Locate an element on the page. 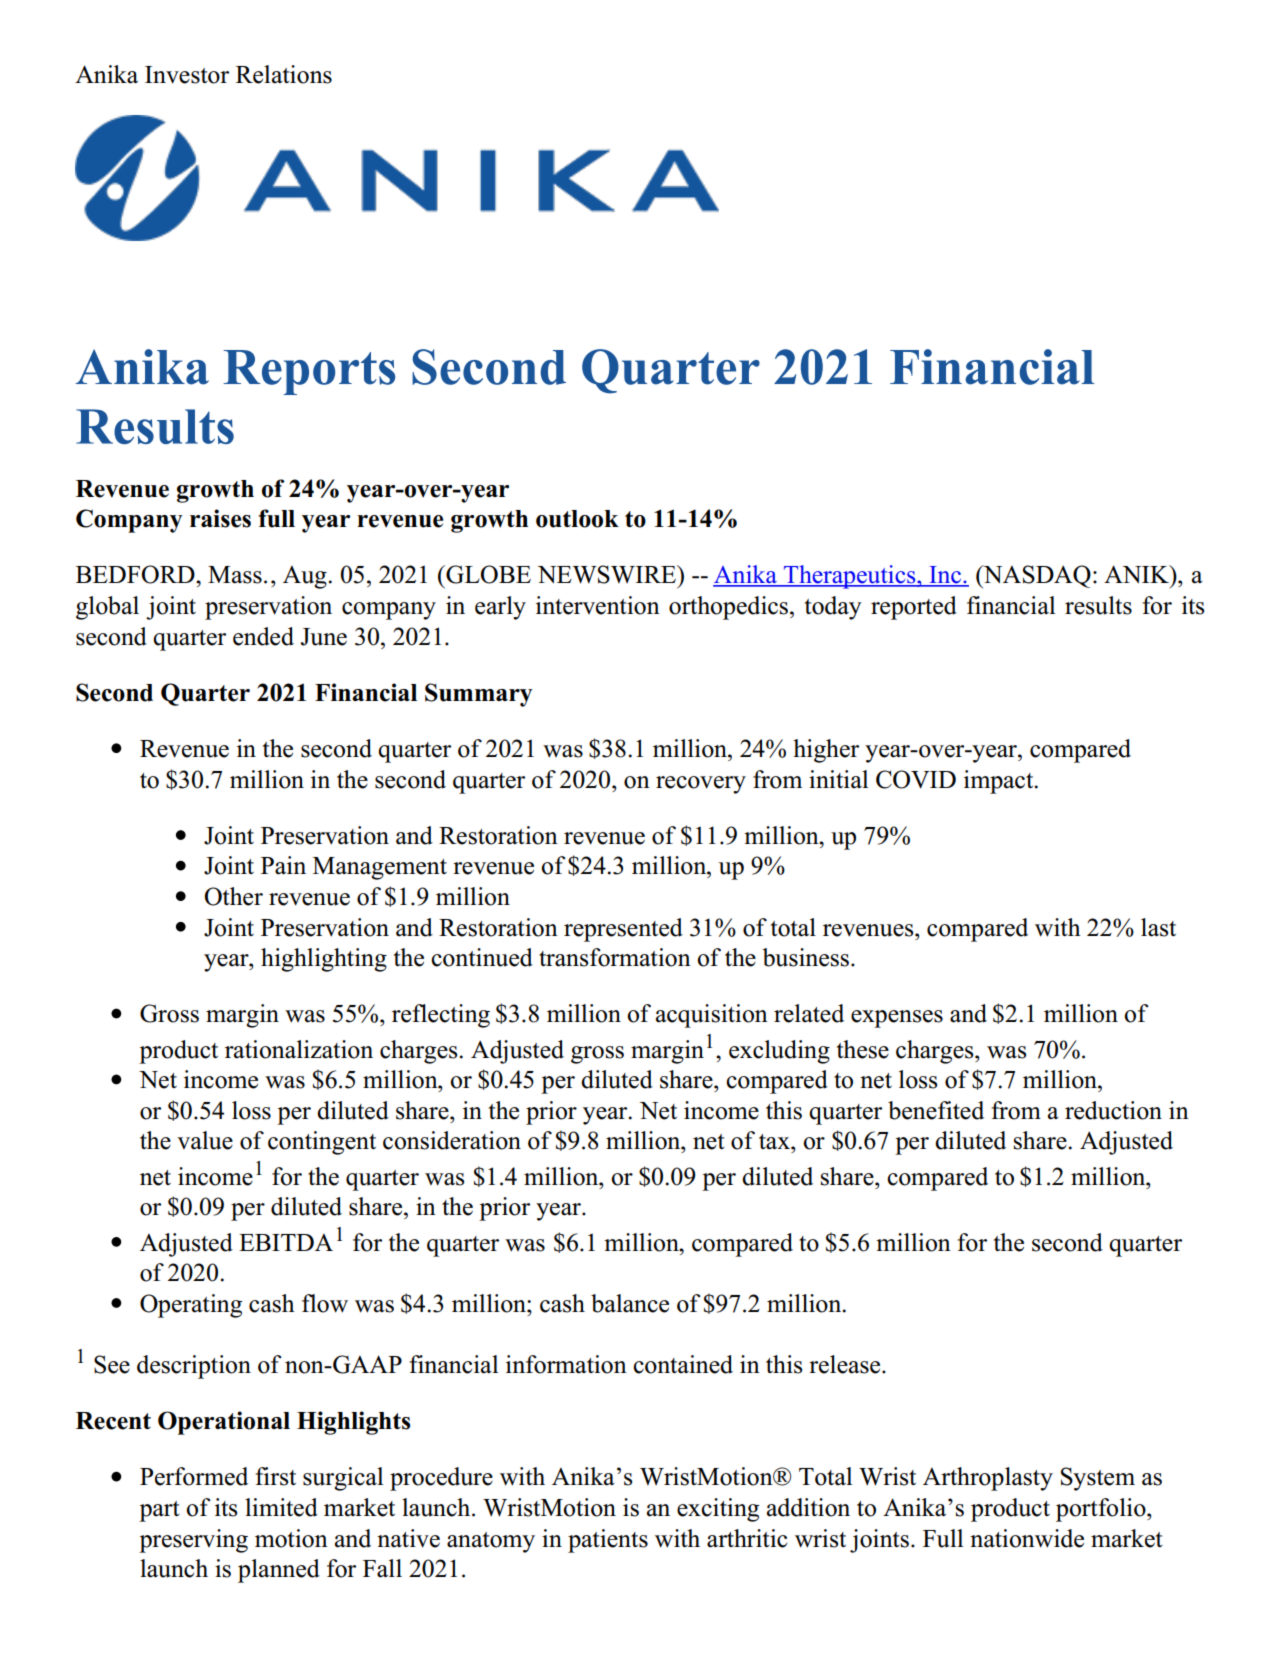 This image has height=1657, width=1281. Other is located at coordinates (234, 896).
